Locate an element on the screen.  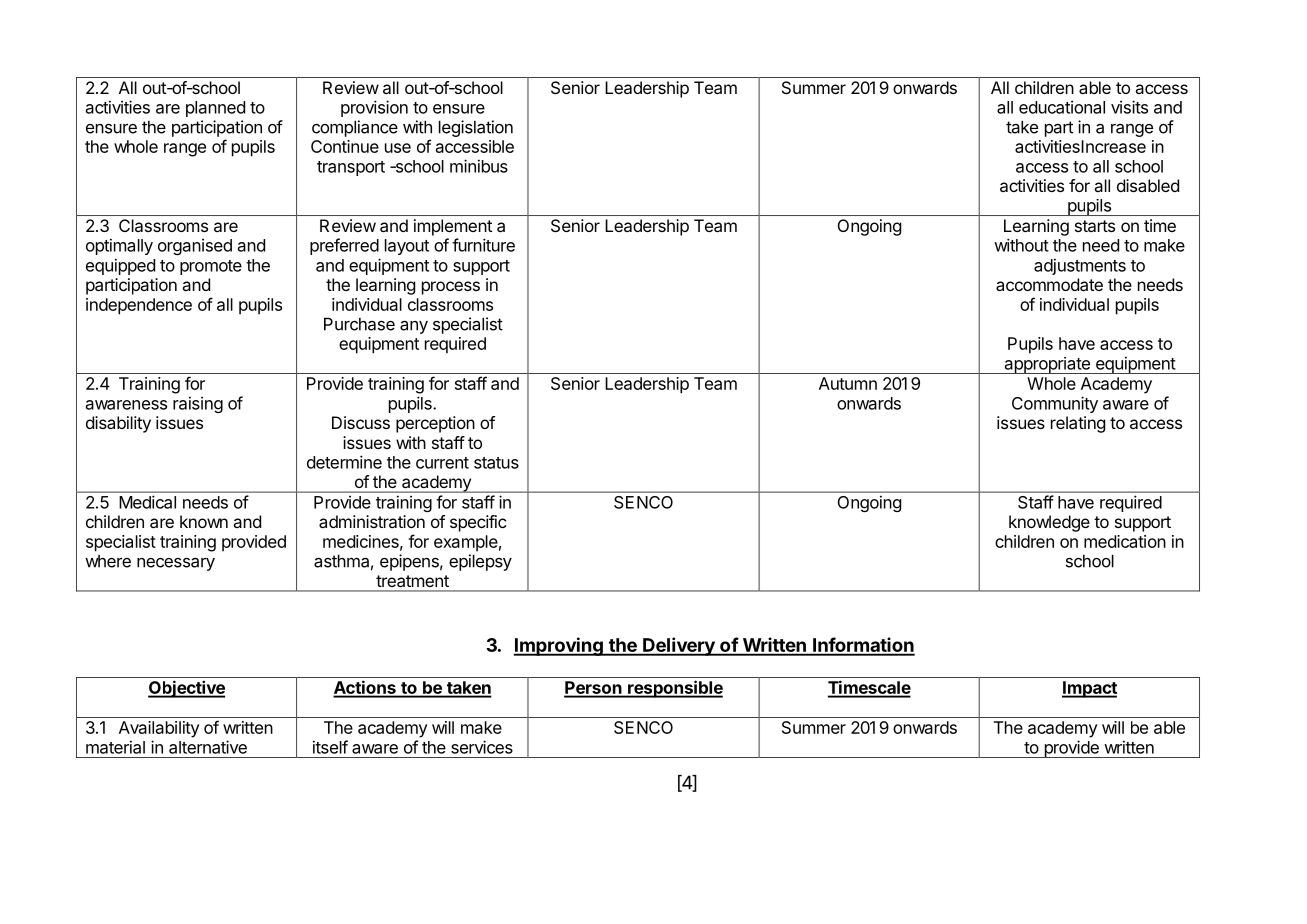
responsible is located at coordinates (674, 689).
